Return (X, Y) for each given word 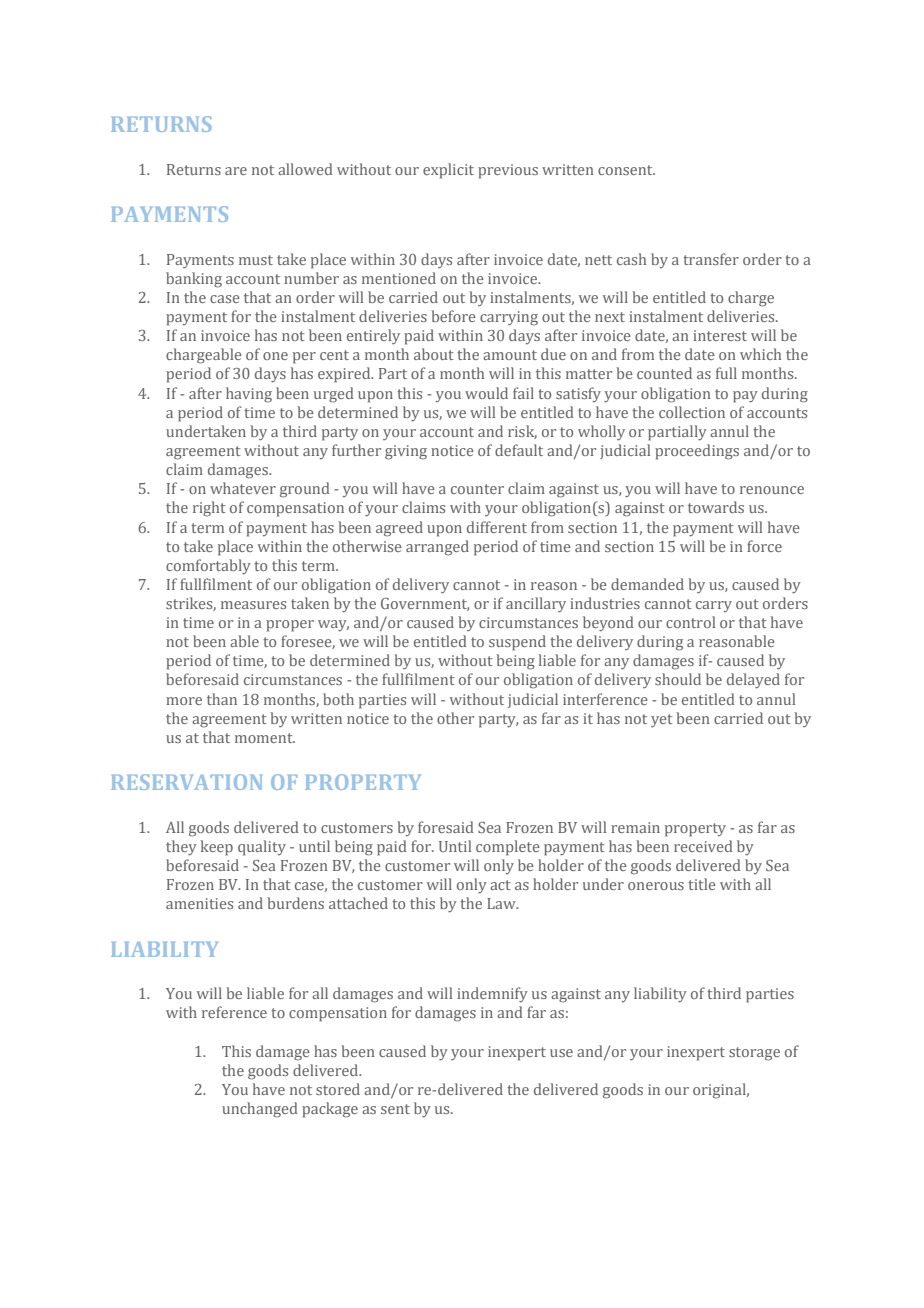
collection (692, 412)
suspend (517, 643)
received (703, 846)
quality (262, 848)
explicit (448, 171)
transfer (711, 259)
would (486, 393)
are (236, 171)
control (690, 622)
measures (253, 605)
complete (508, 848)
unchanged (260, 1110)
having (249, 395)
